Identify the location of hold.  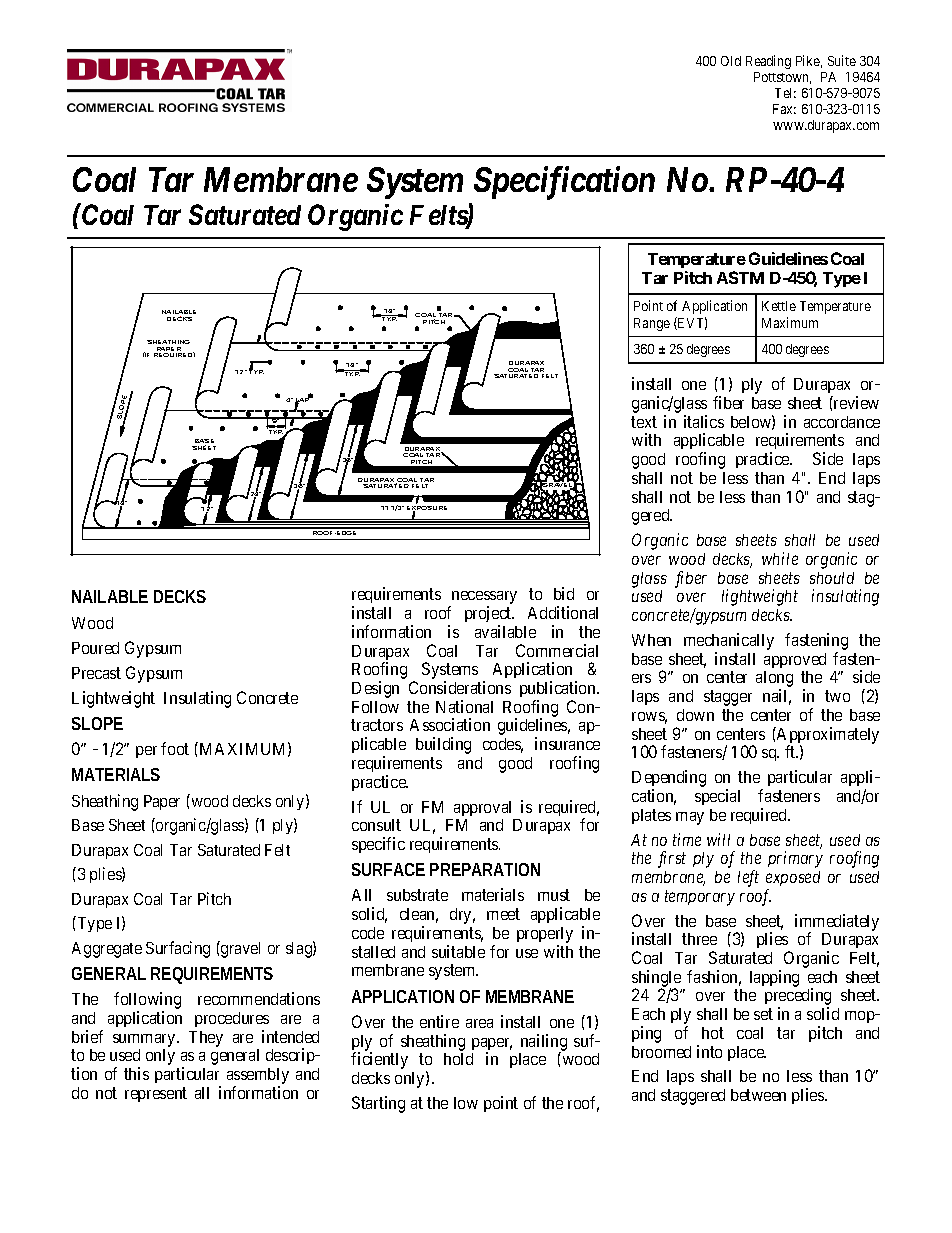
(458, 1059).
